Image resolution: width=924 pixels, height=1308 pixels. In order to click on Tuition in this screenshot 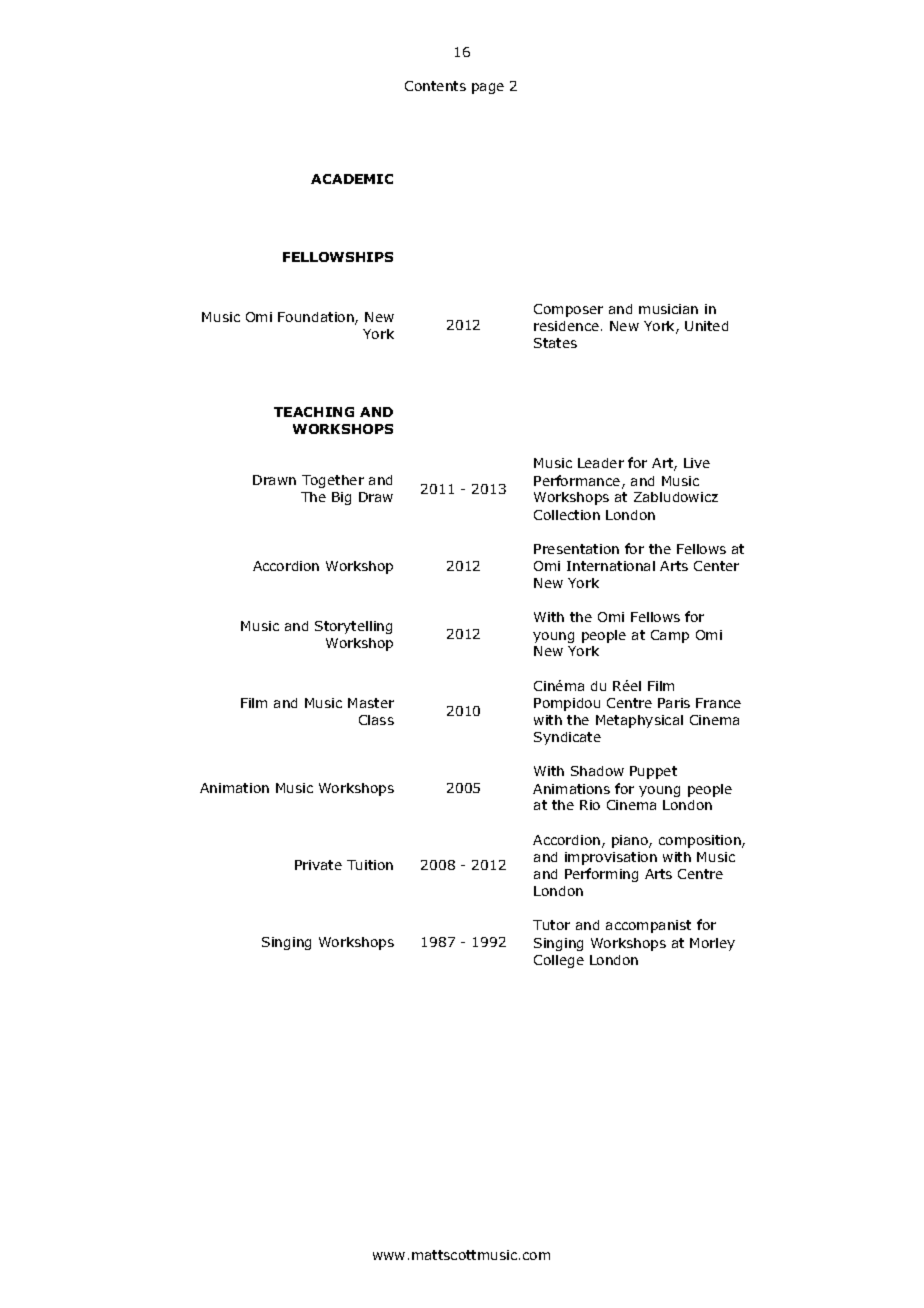, I will do `click(370, 865)`.
